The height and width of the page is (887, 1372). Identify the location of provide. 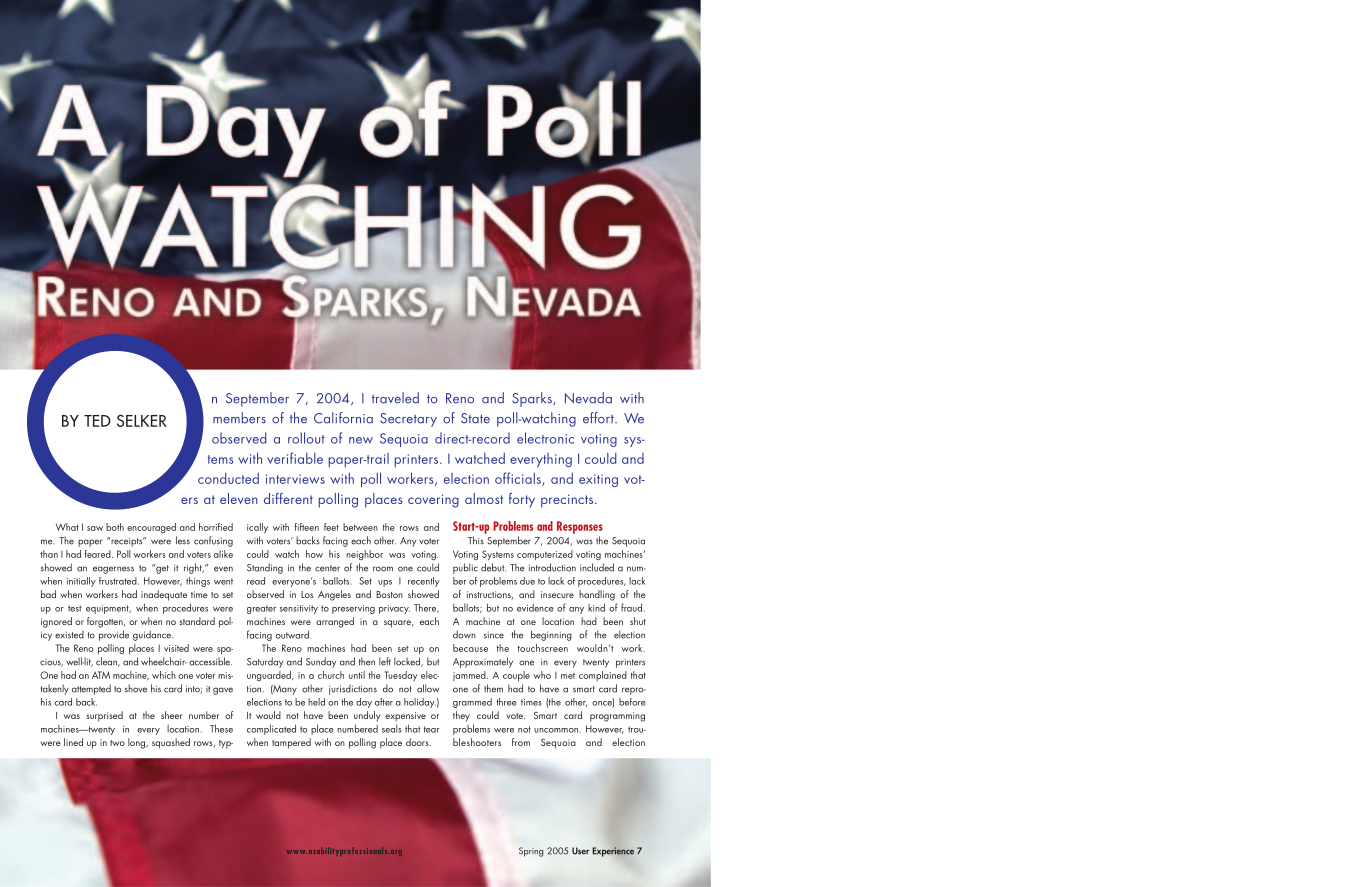
(114, 635).
